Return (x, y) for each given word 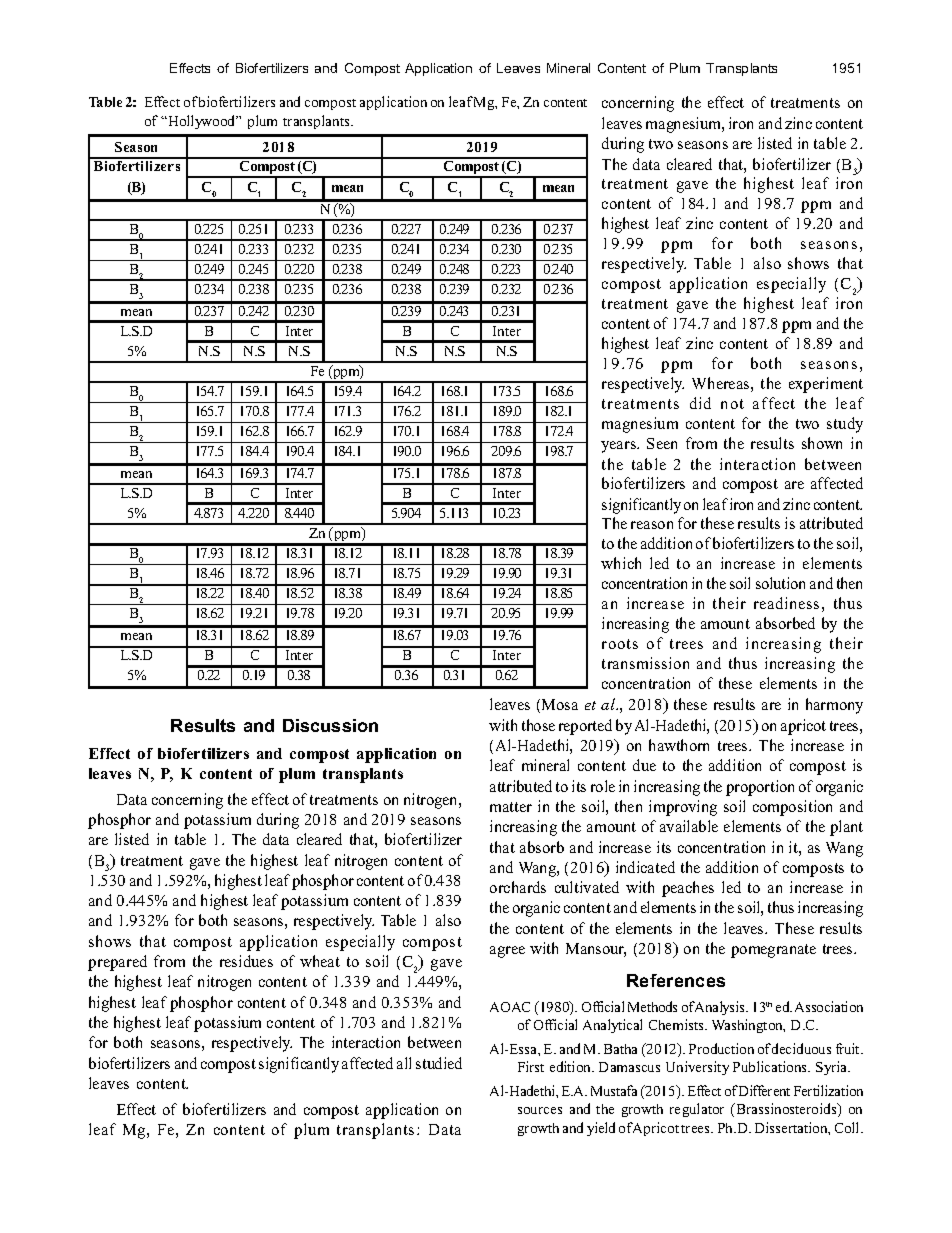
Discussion (330, 725)
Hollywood (202, 122)
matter (511, 807)
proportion (760, 788)
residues (246, 961)
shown (822, 443)
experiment (826, 385)
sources (540, 1110)
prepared (117, 963)
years (620, 447)
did (700, 403)
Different (764, 1090)
